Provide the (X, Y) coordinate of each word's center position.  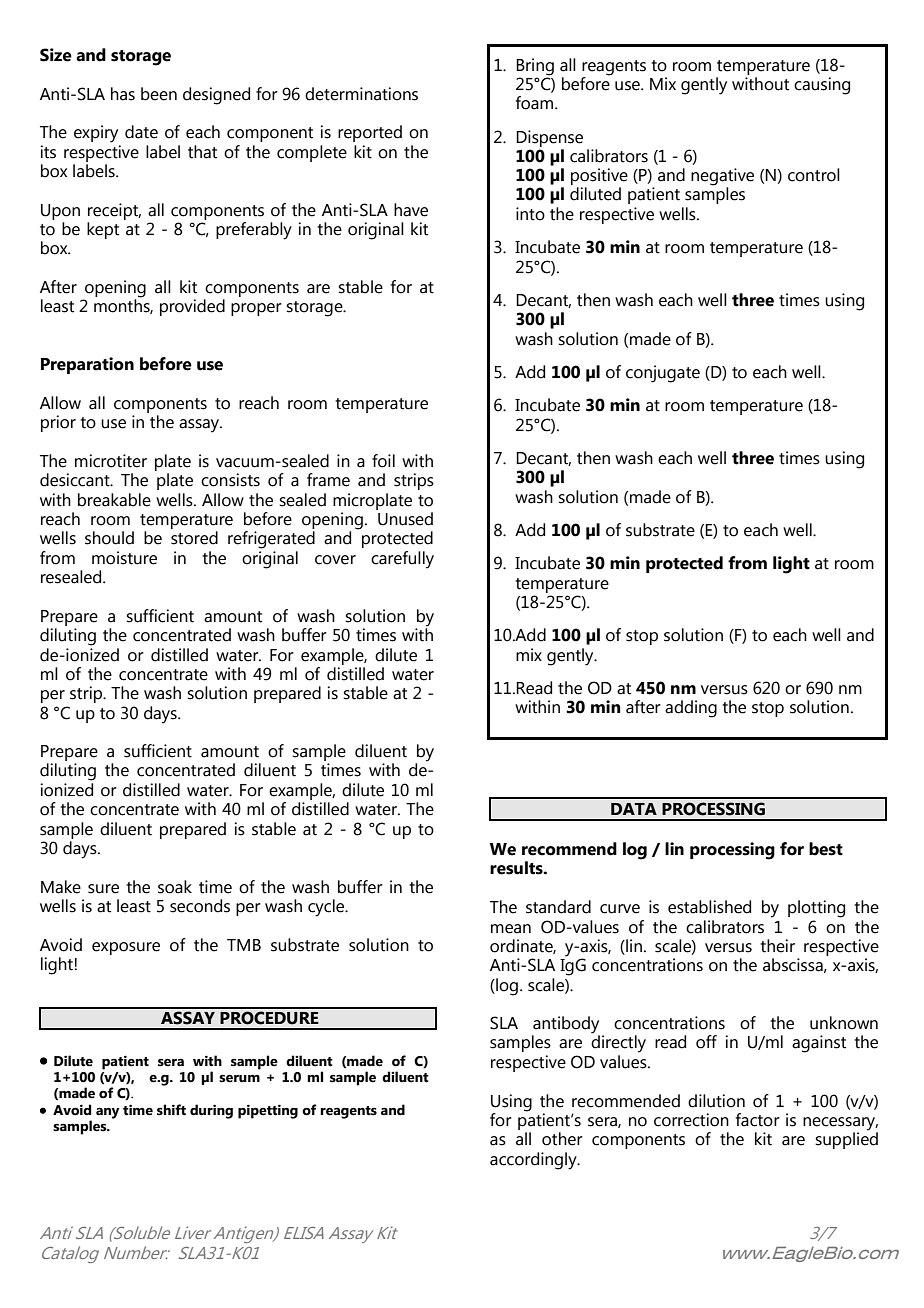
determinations (361, 94)
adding (691, 709)
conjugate (663, 374)
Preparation (87, 365)
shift (171, 1110)
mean (511, 929)
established (709, 907)
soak (175, 887)
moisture (124, 558)
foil (383, 461)
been (159, 94)
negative (722, 178)
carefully (402, 560)
